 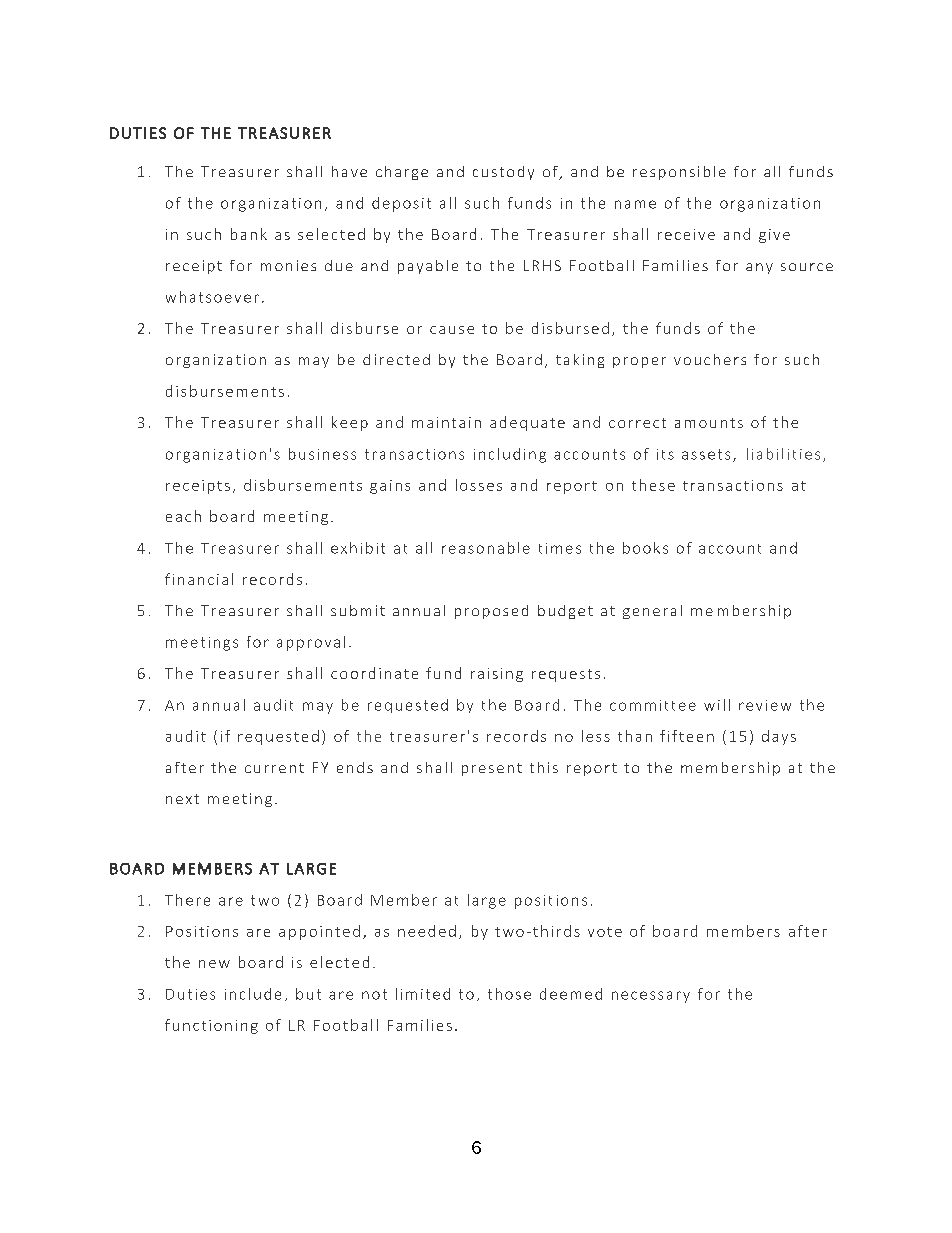 What do you see at coordinates (709, 423) in the image?
I see `amounts` at bounding box center [709, 423].
